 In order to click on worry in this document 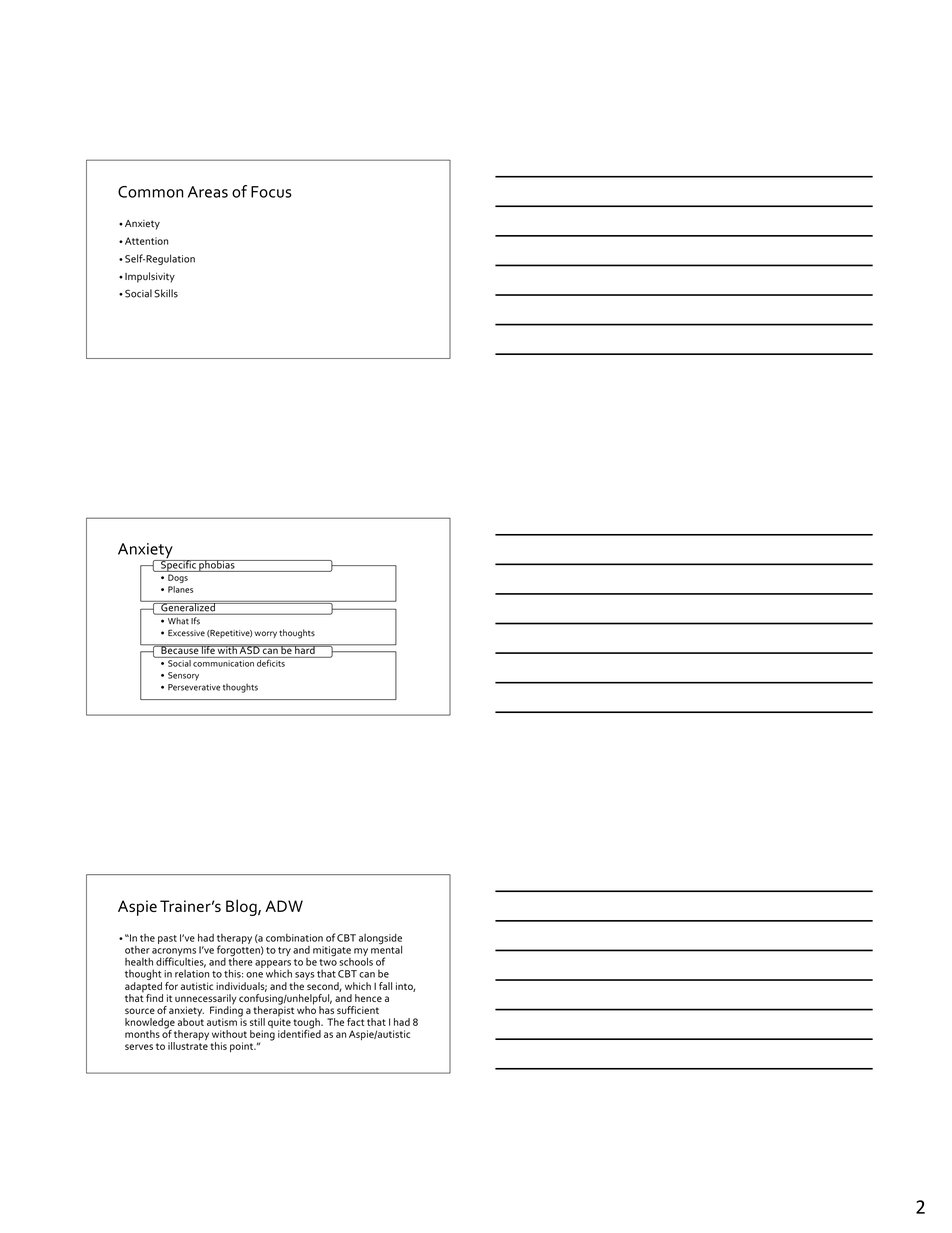, I will do `click(265, 634)`.
